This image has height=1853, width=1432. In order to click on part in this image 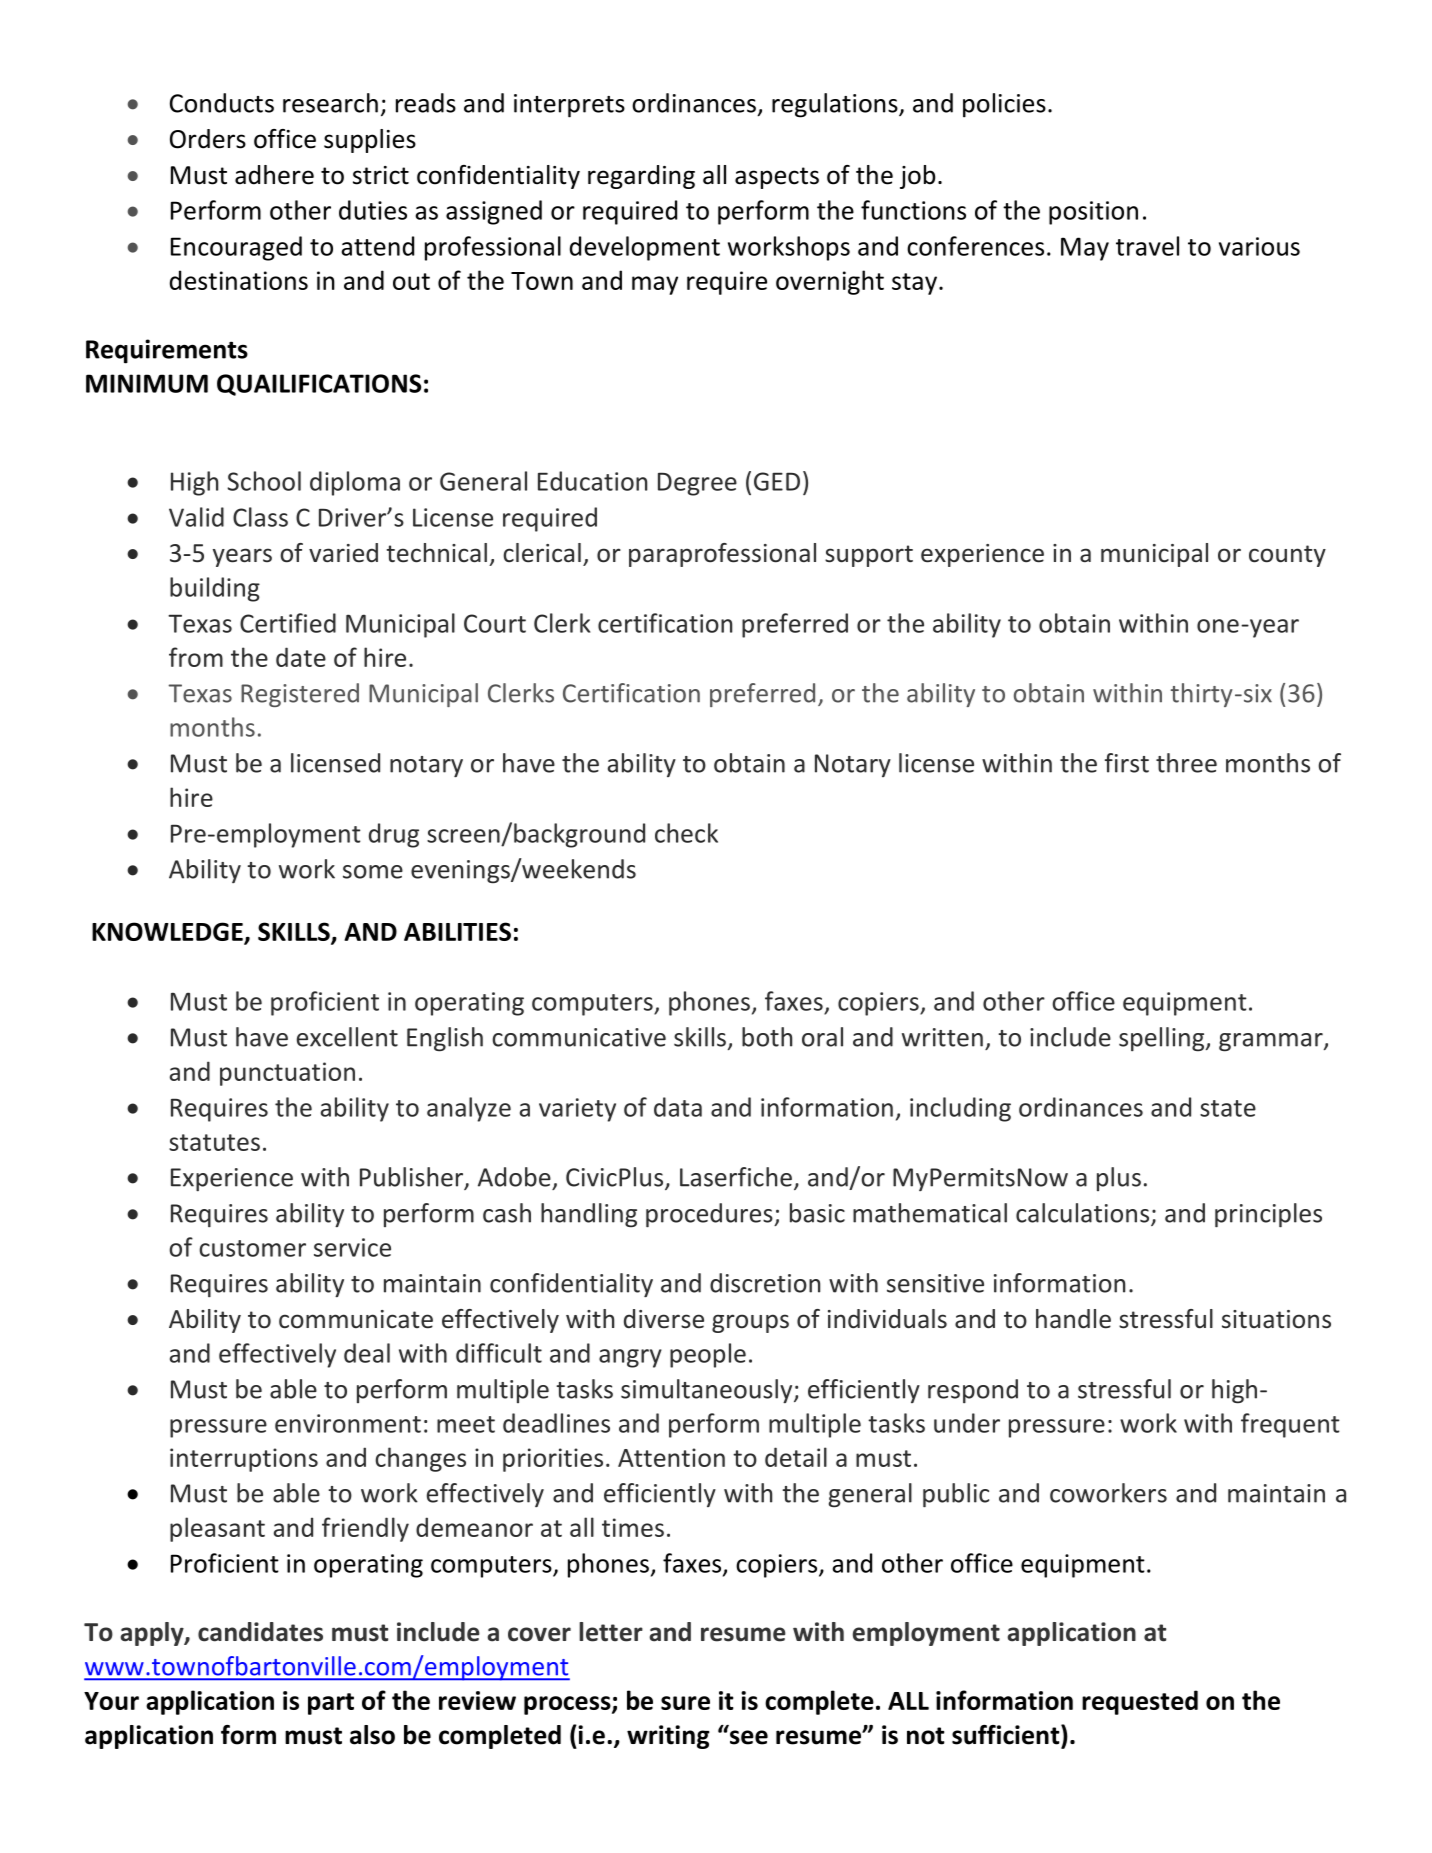, I will do `click(331, 1704)`.
